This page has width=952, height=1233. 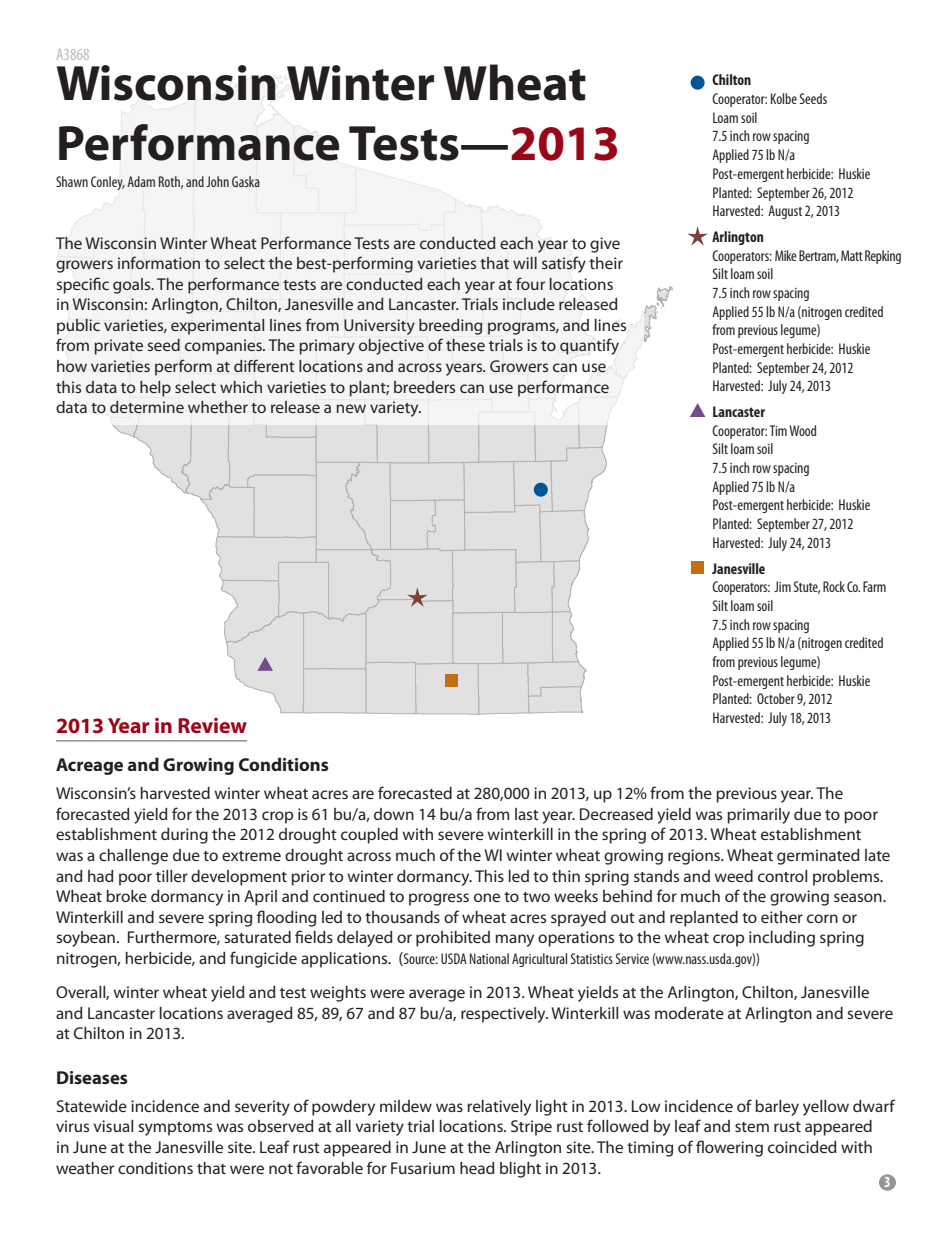 What do you see at coordinates (487, 897) in the page?
I see `one` at bounding box center [487, 897].
